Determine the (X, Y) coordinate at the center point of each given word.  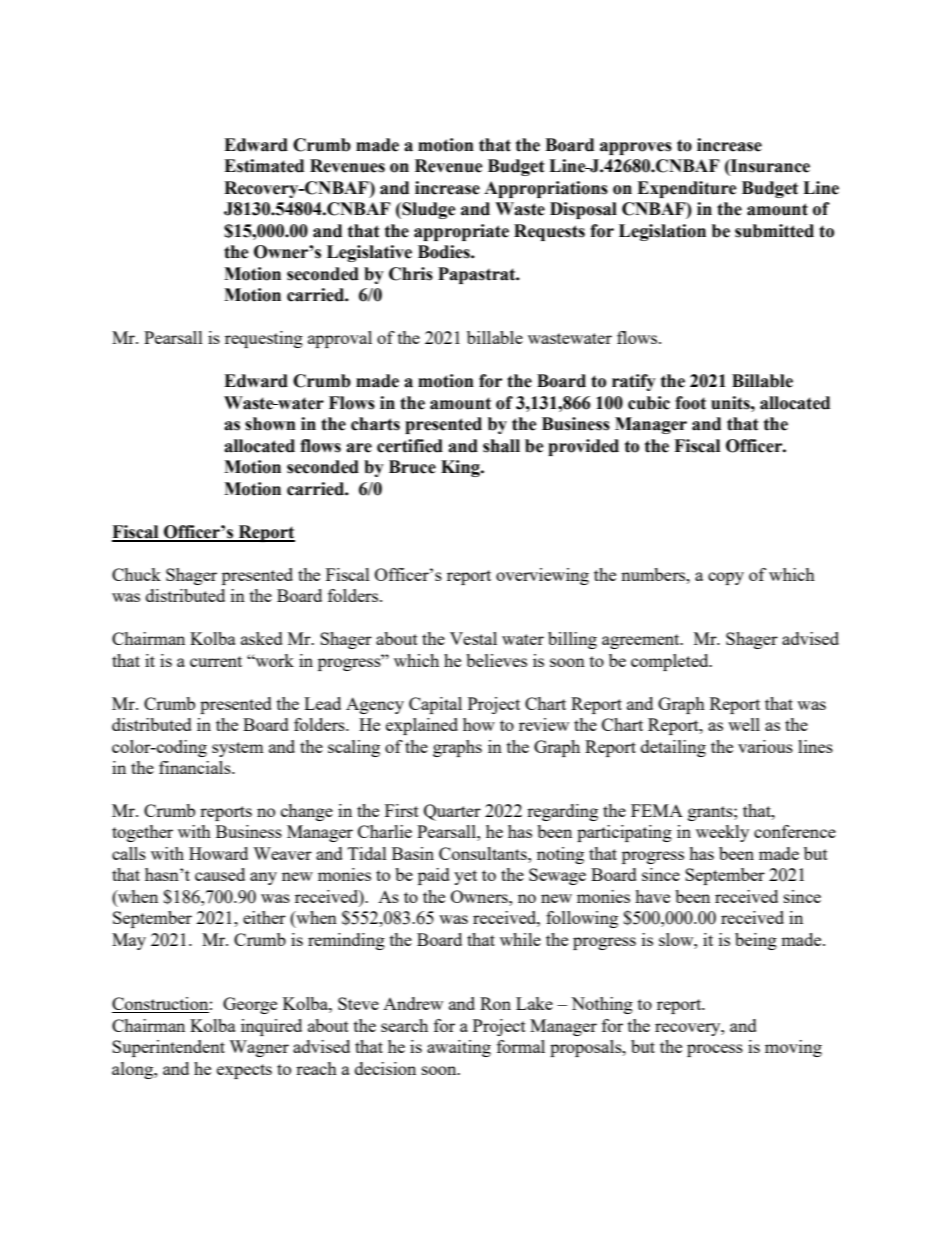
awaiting (459, 1048)
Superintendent (168, 1048)
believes (496, 660)
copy (726, 578)
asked (262, 638)
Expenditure (687, 189)
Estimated (264, 166)
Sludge (428, 210)
